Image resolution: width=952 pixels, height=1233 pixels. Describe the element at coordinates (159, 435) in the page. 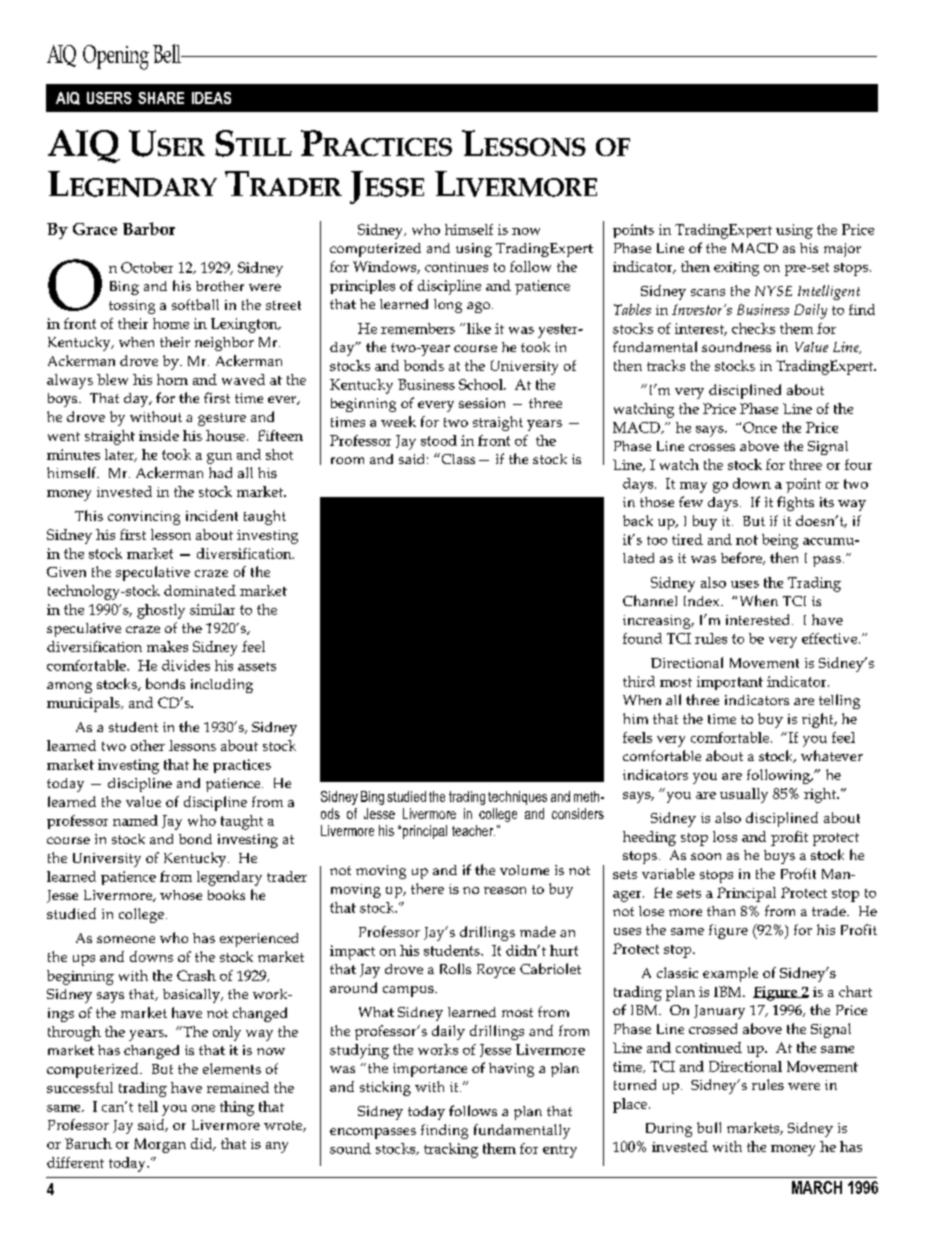

I see `inside` at that location.
